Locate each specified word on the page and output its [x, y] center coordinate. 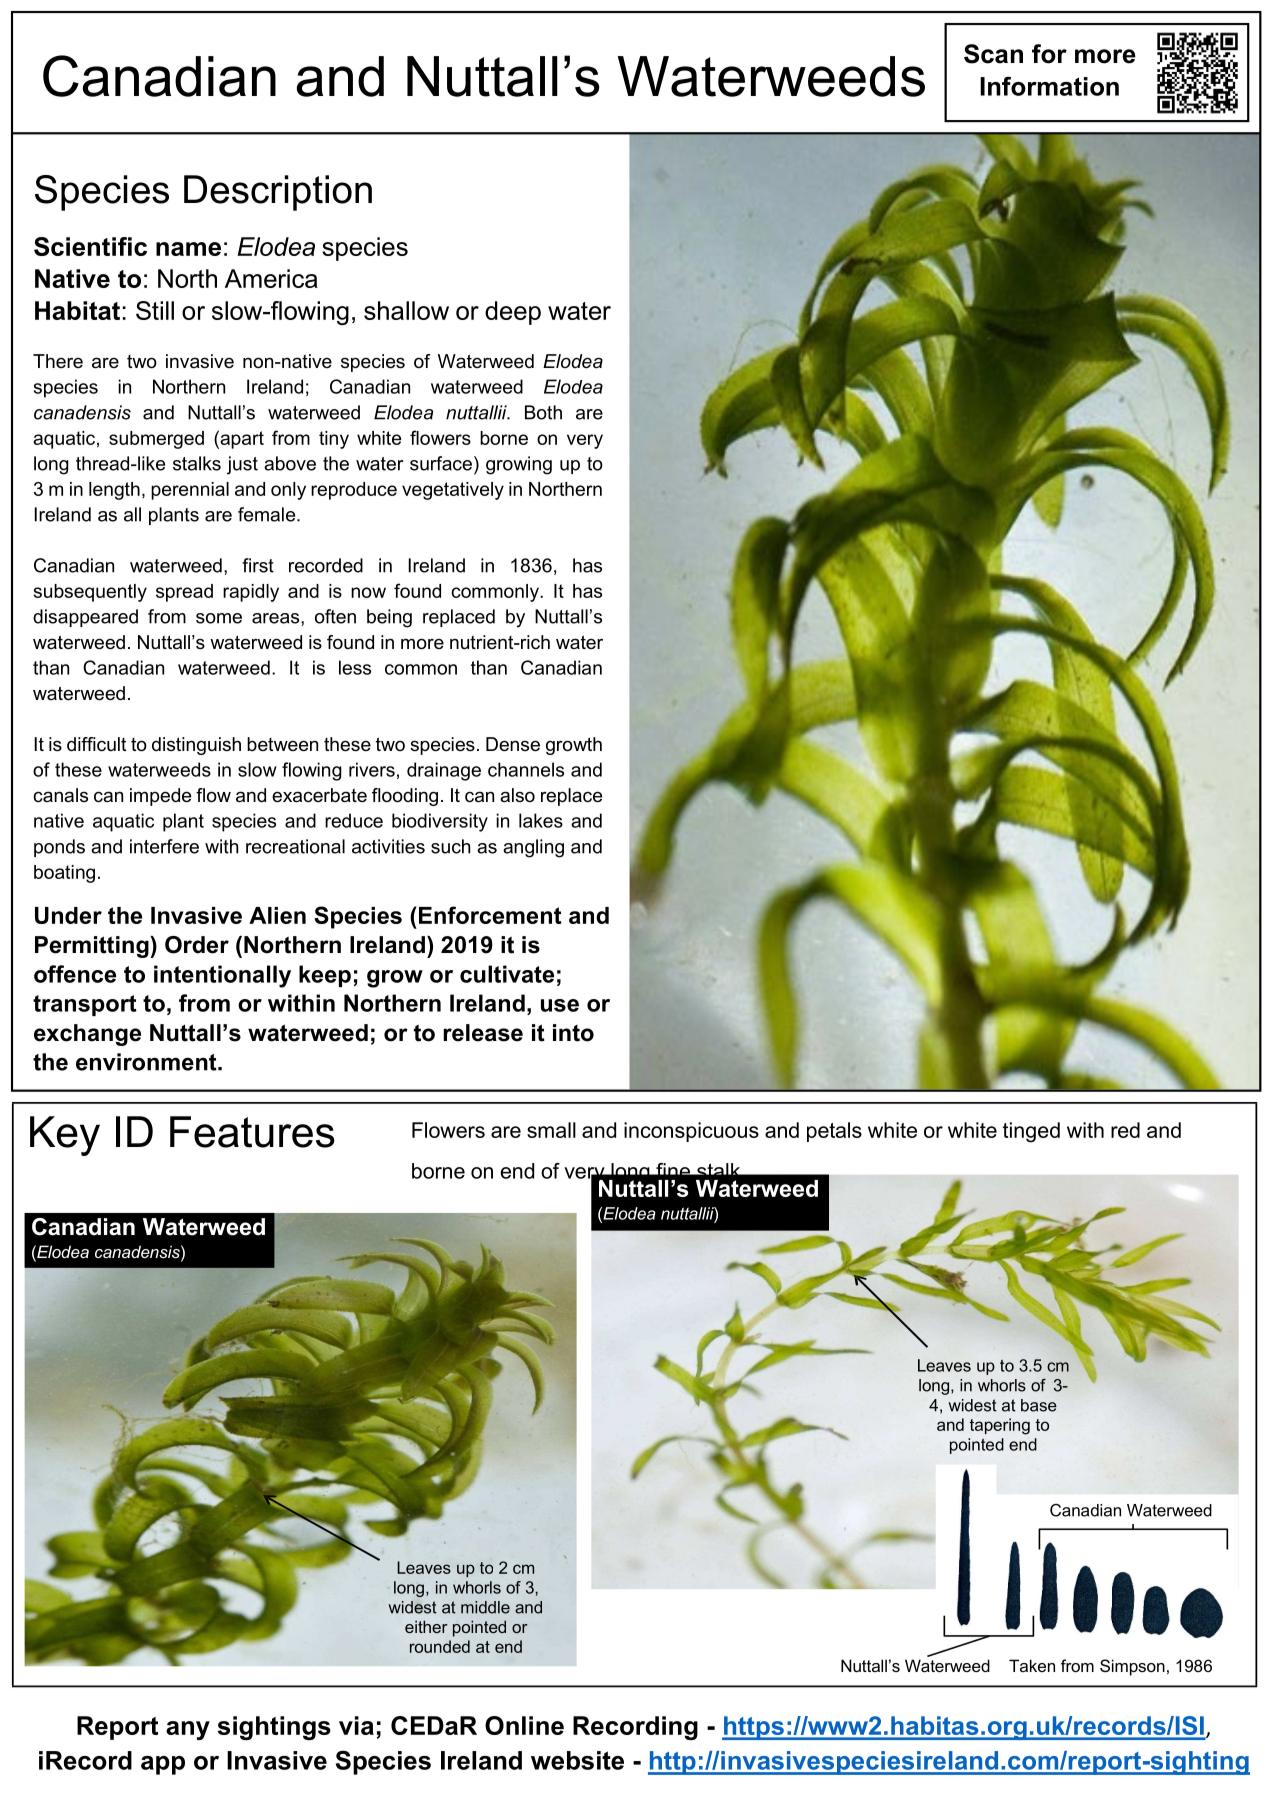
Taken [1032, 1665]
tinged [1031, 1132]
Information [1049, 86]
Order [197, 945]
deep [513, 313]
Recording [635, 1728]
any [188, 1730]
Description [278, 193]
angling [533, 848]
